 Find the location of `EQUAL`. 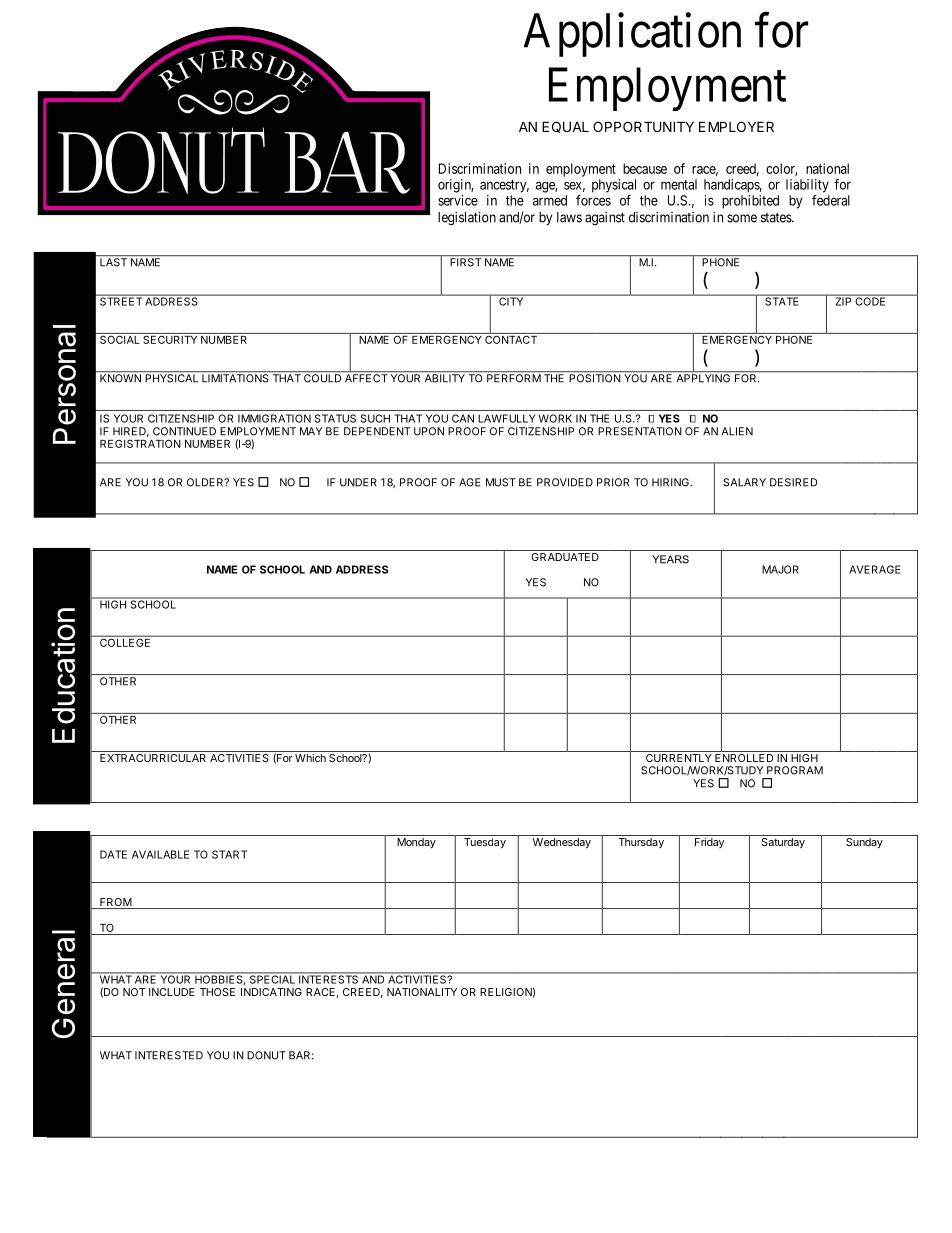

EQUAL is located at coordinates (565, 127).
